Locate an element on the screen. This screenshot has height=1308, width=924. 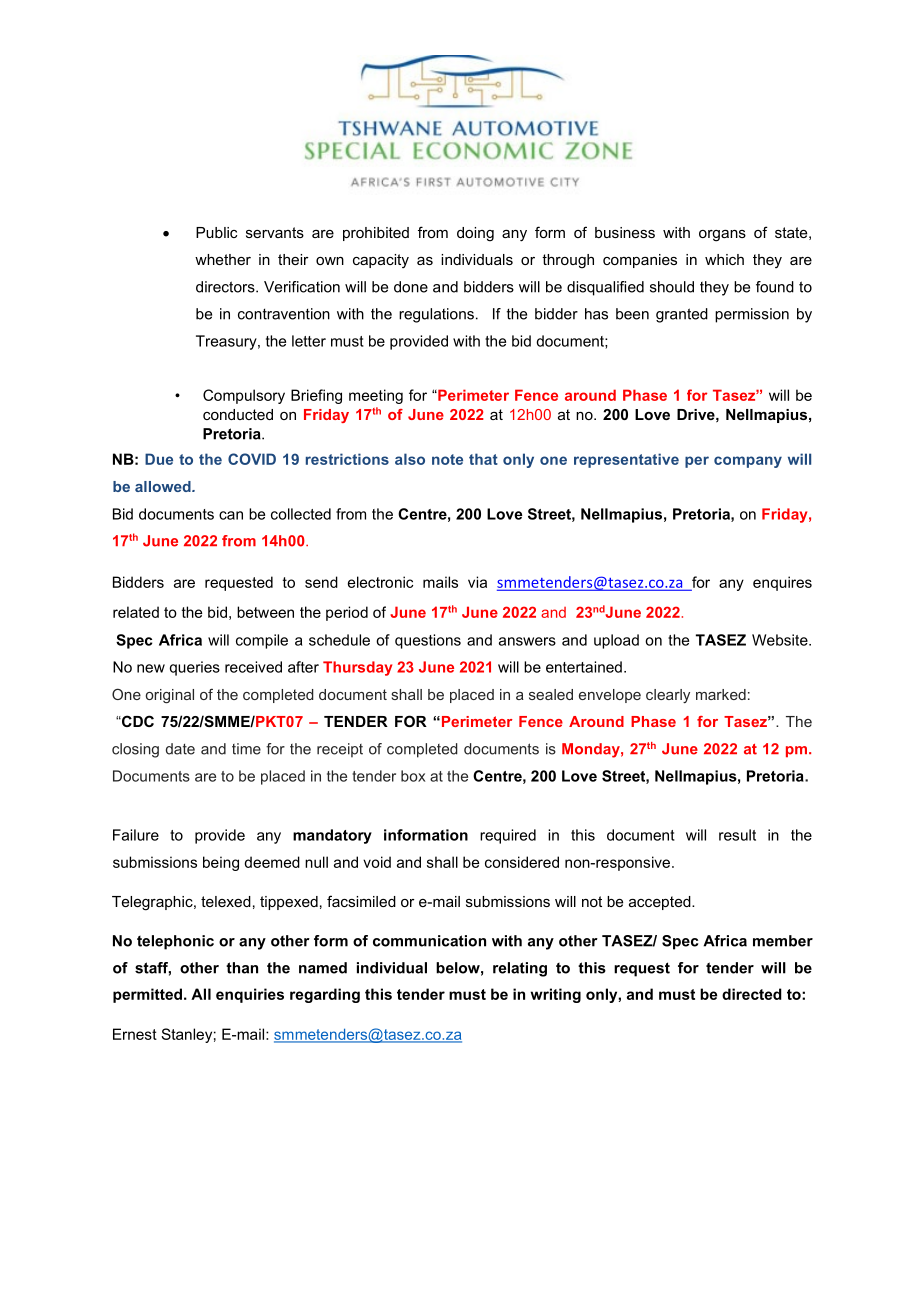
company is located at coordinates (748, 462).
